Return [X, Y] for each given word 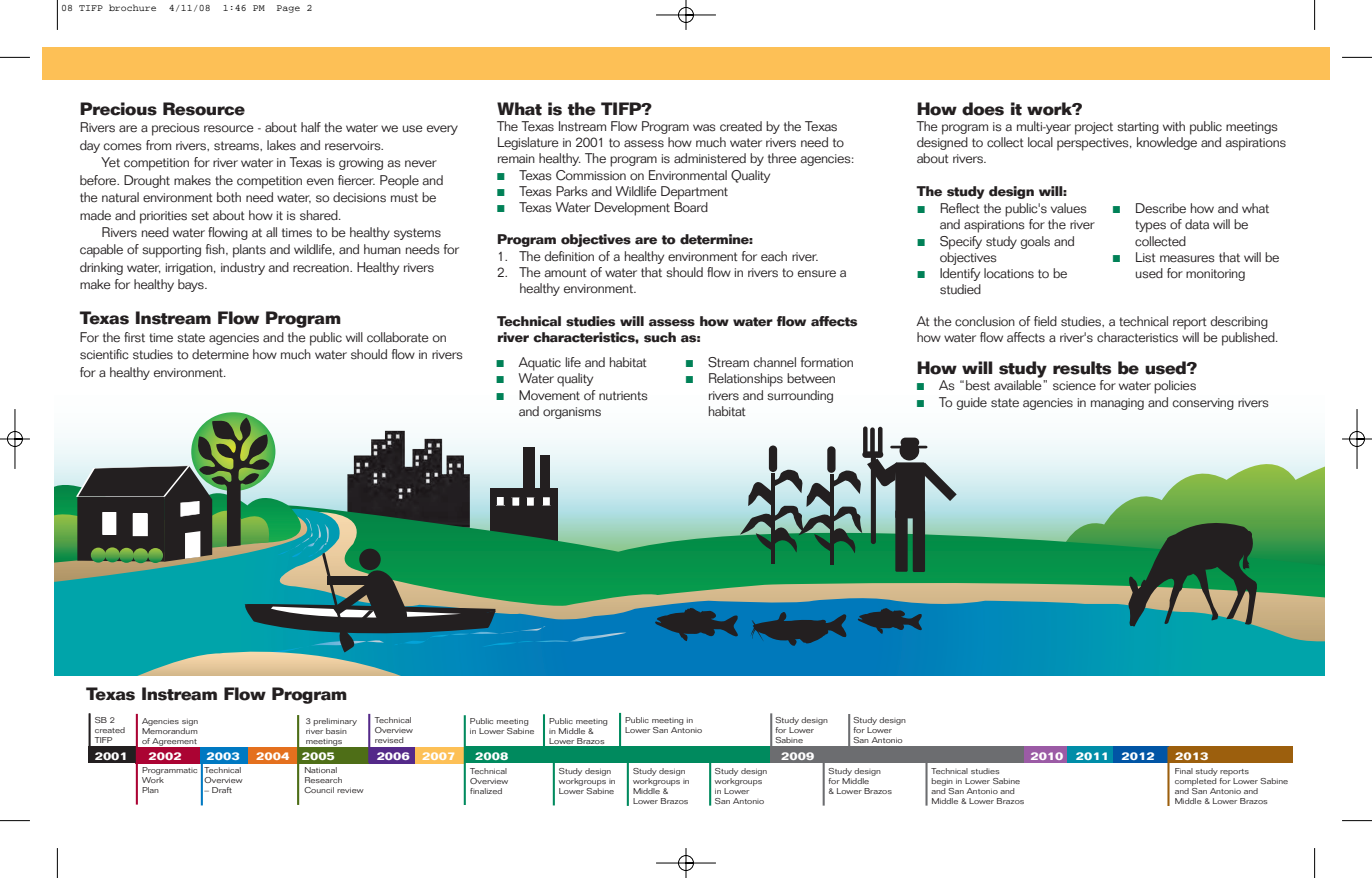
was [704, 128]
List [1146, 257]
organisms [572, 413]
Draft [222, 790]
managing [1117, 404]
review [350, 790]
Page [288, 9]
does [983, 109]
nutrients [623, 396]
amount [565, 272]
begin [942, 782]
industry [243, 268]
